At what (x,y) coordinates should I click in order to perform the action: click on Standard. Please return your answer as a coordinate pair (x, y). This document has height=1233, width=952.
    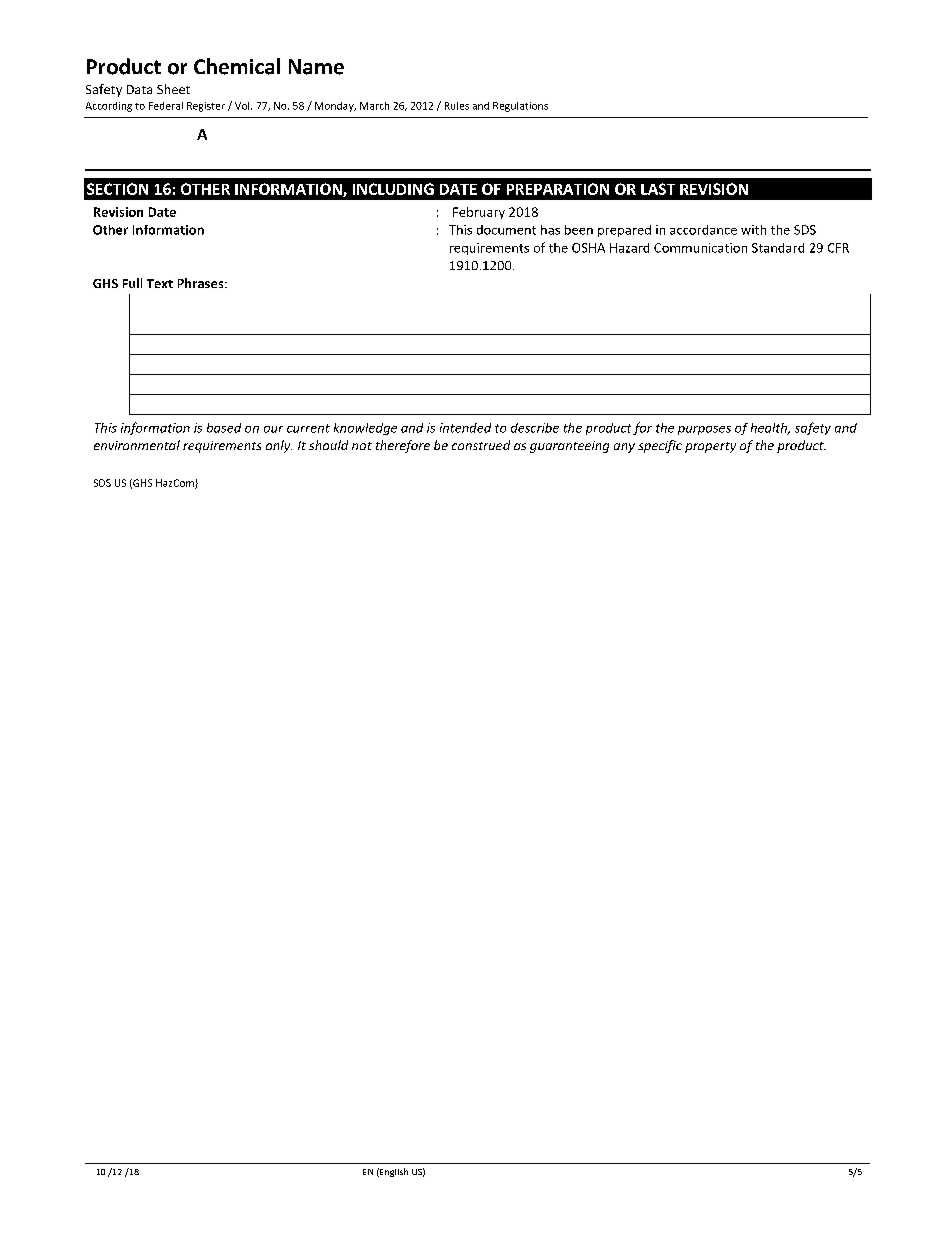
    Looking at the image, I should click on (778, 248).
